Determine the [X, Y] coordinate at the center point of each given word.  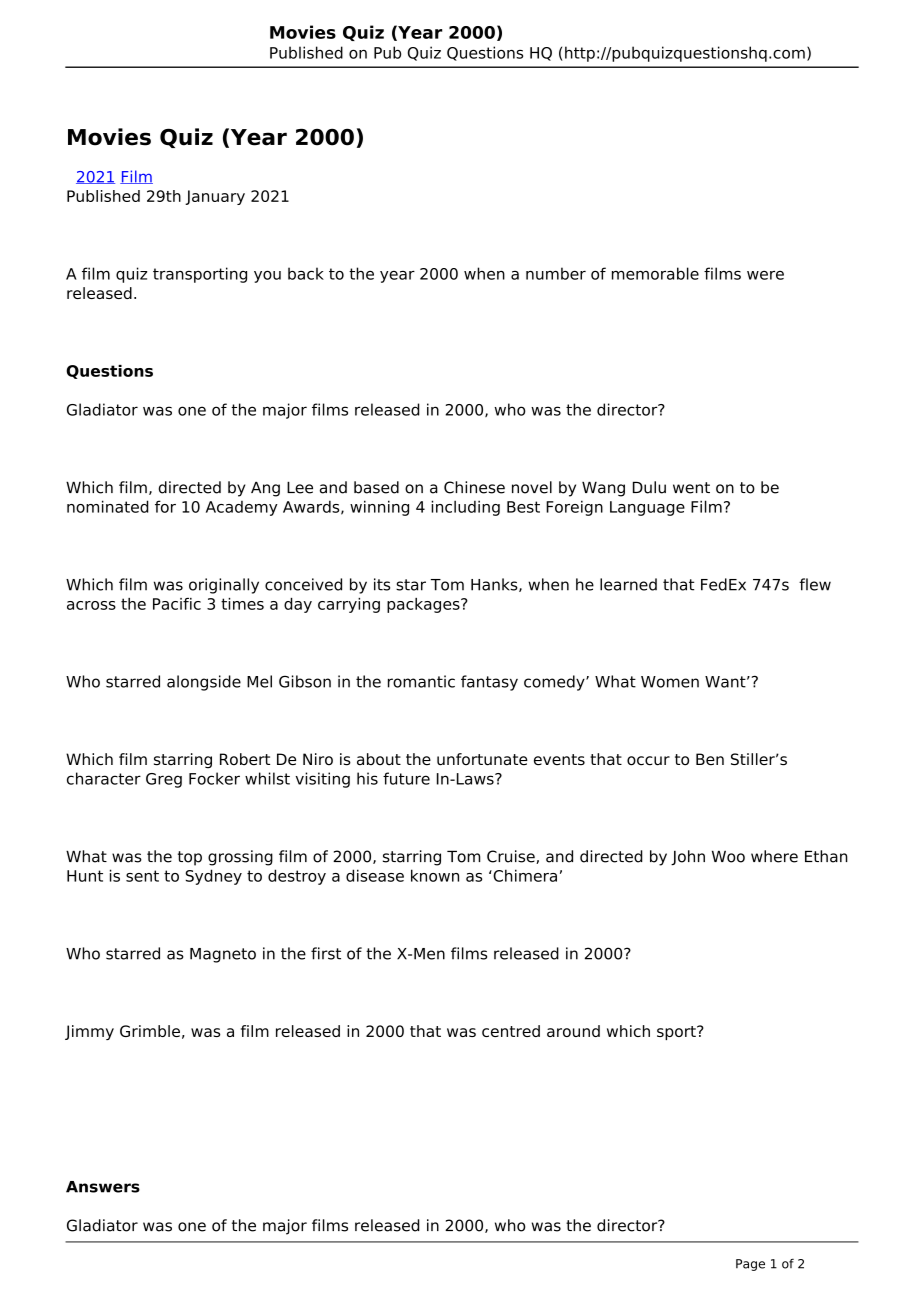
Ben [710, 759]
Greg [164, 780]
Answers [103, 1187]
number [556, 273]
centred [511, 1031]
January [215, 197]
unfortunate [482, 759]
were [765, 275]
